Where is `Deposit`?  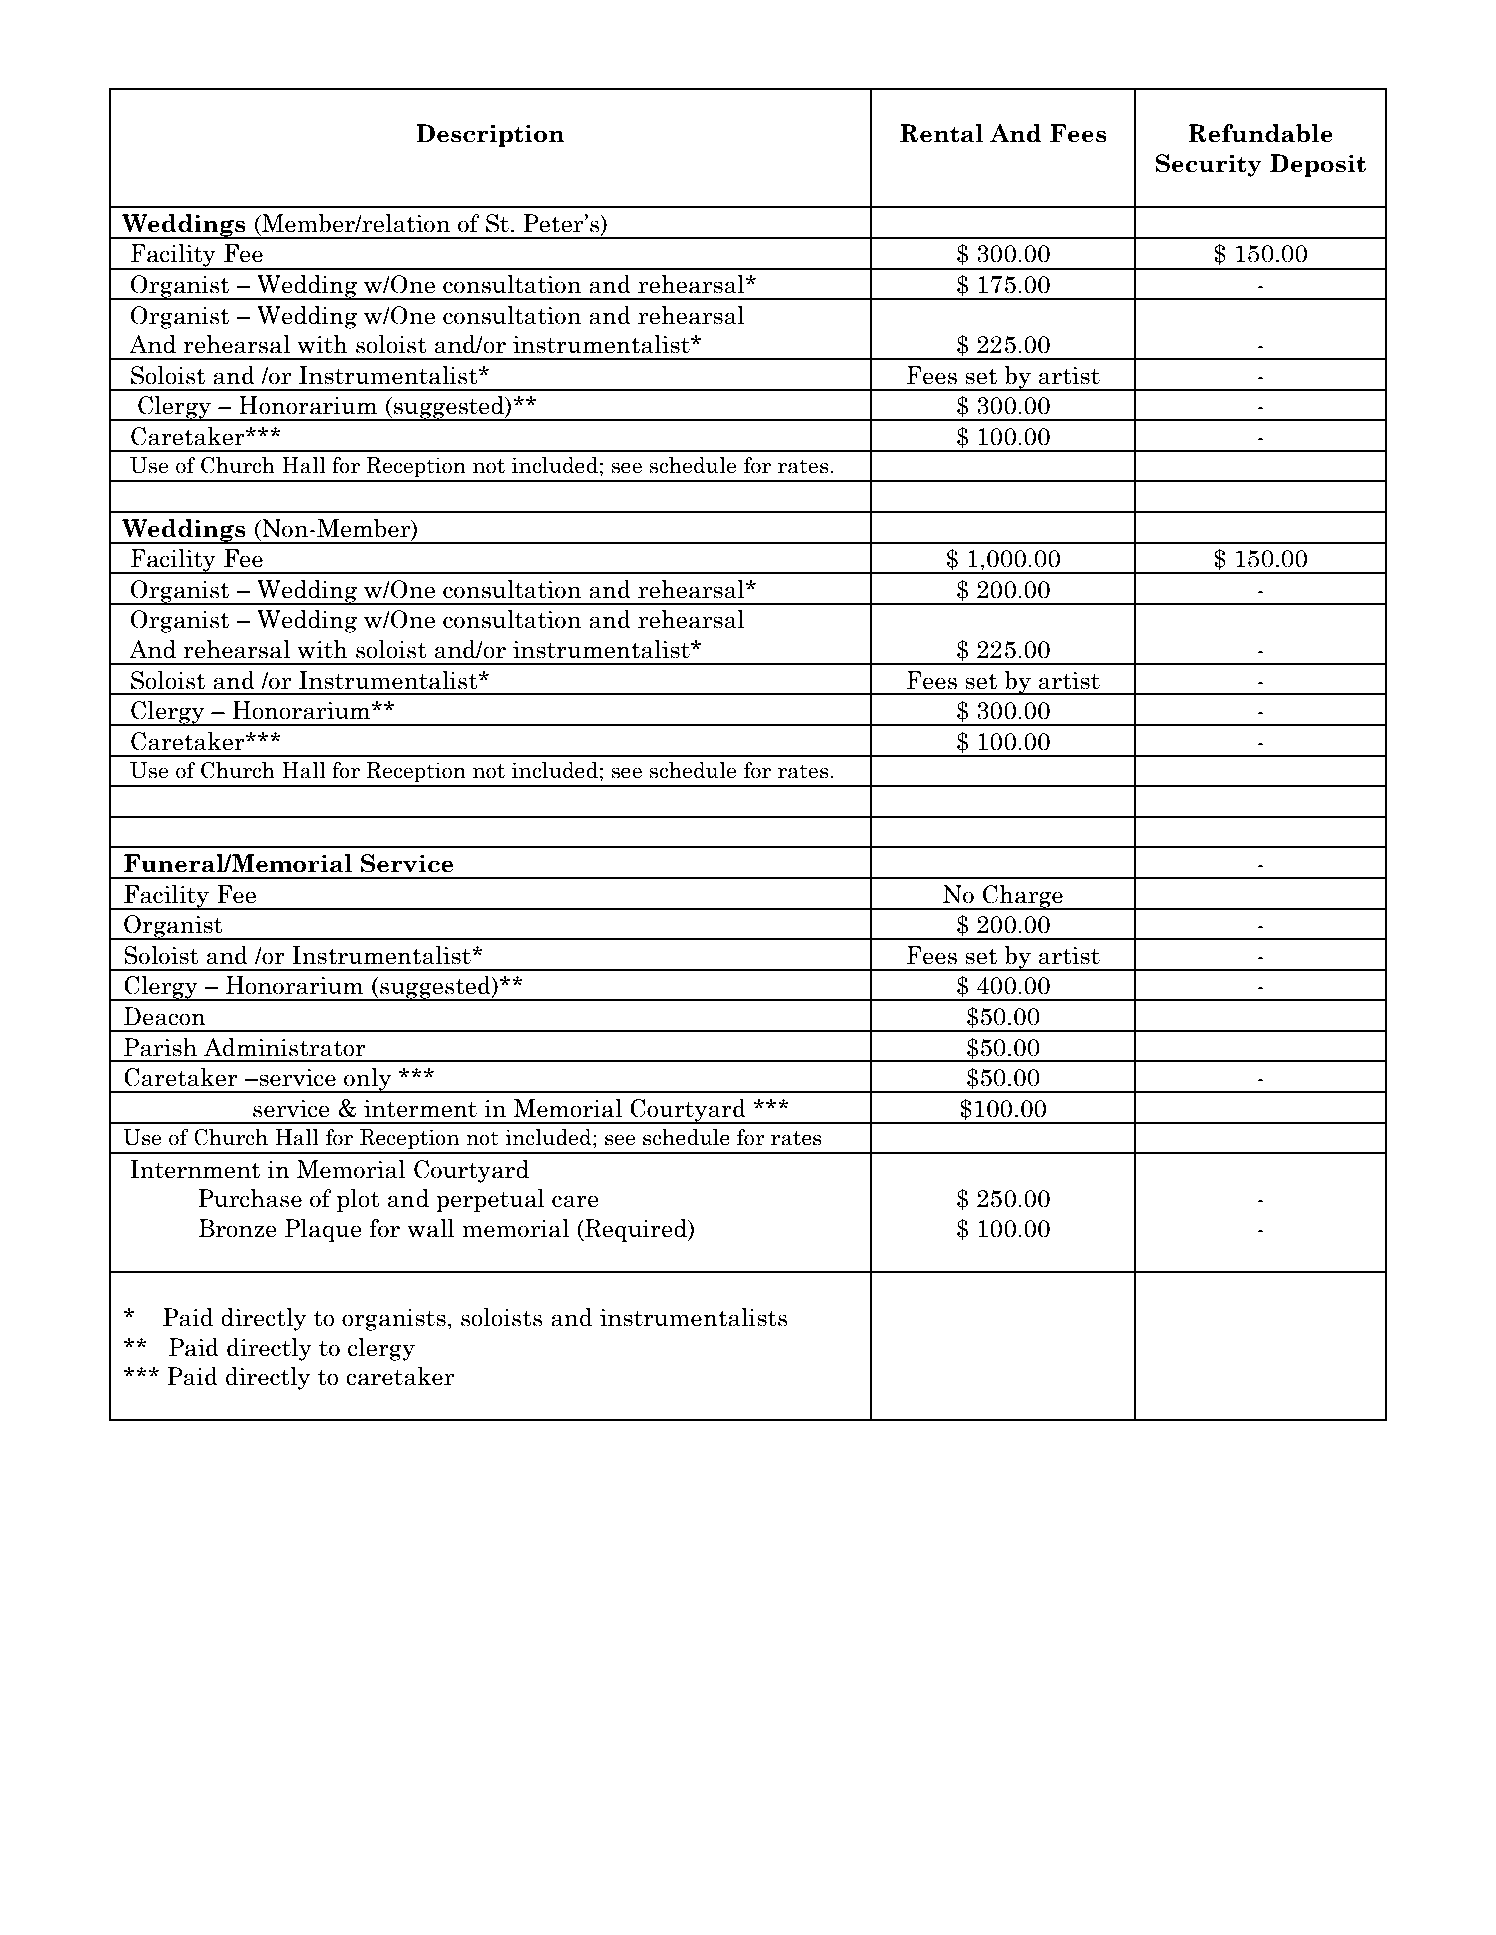
Deposit is located at coordinates (1318, 165).
